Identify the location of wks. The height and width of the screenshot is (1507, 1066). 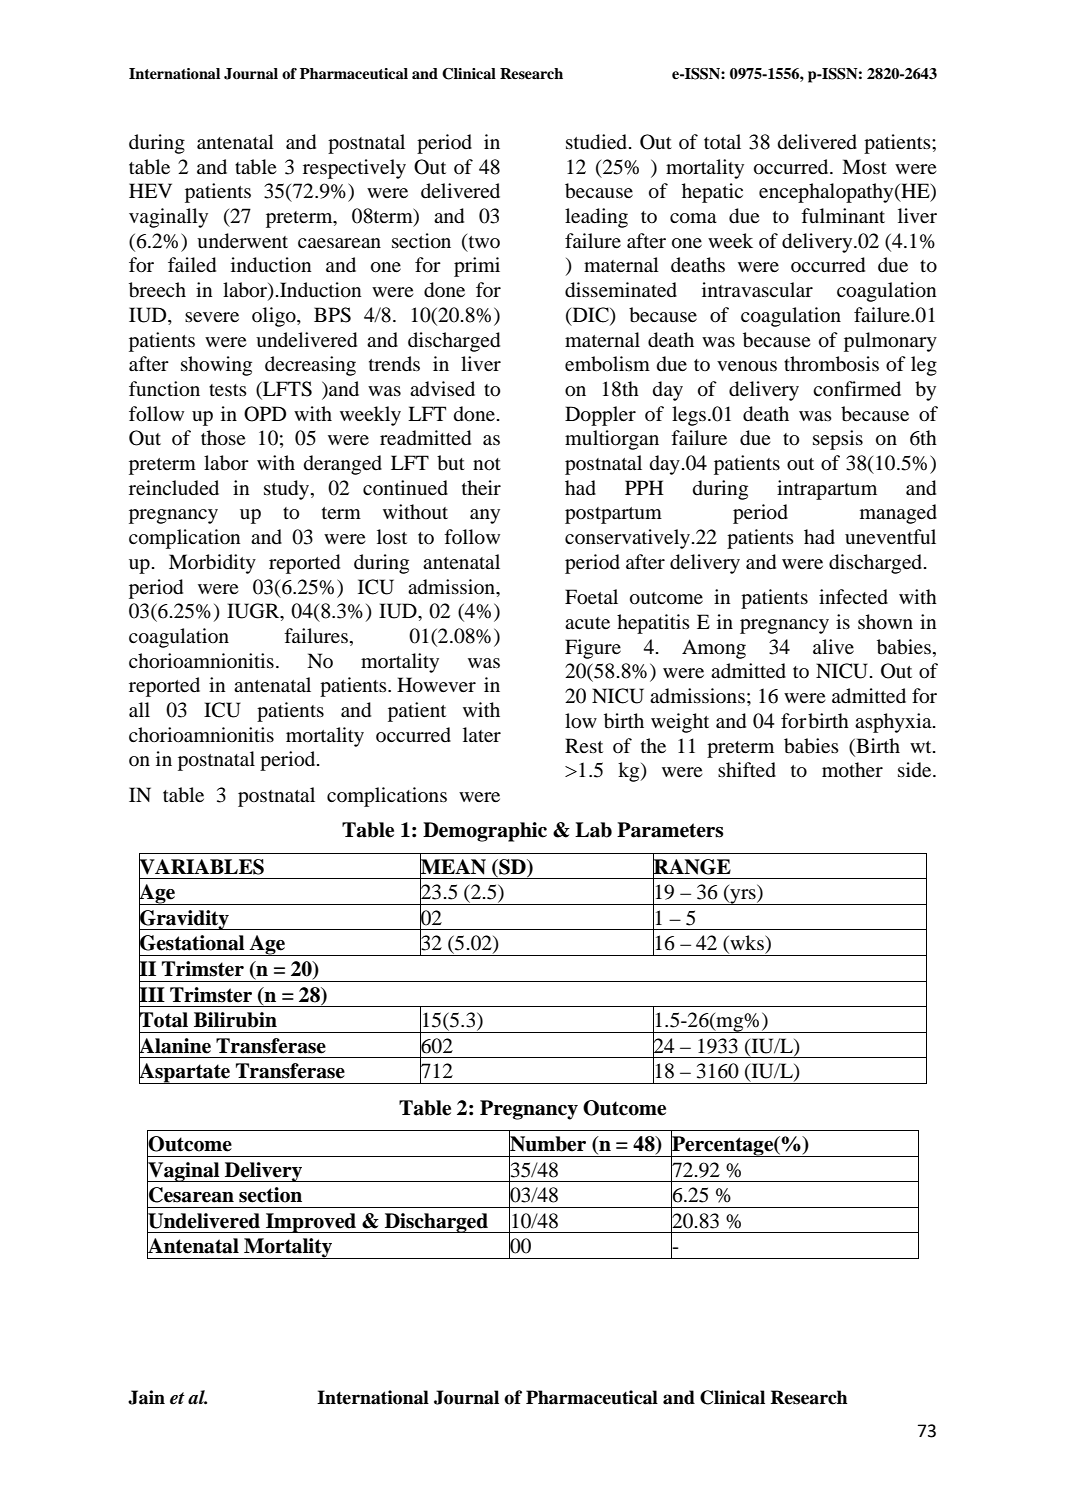
(747, 944).
